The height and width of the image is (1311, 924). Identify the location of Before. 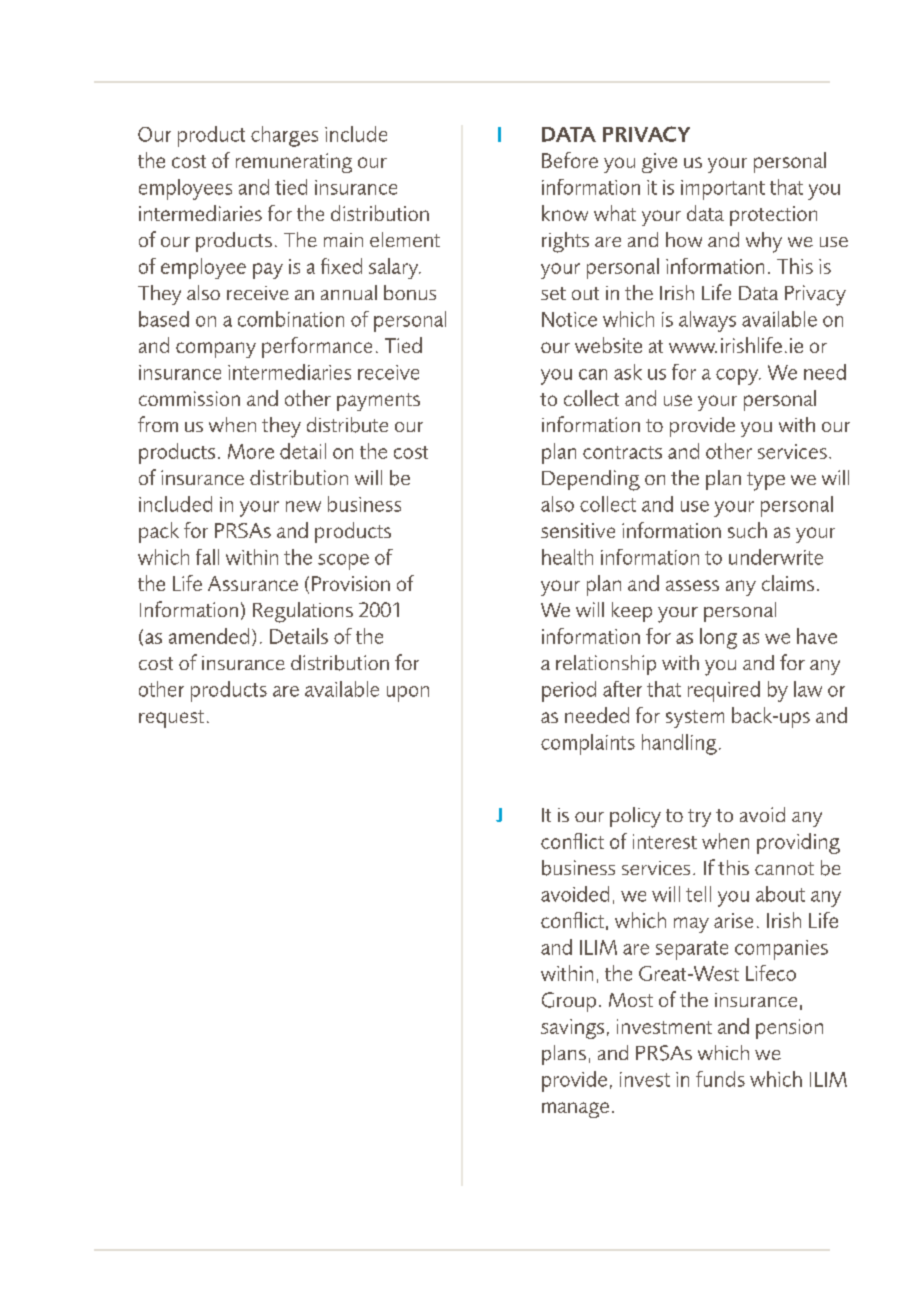
(570, 160).
